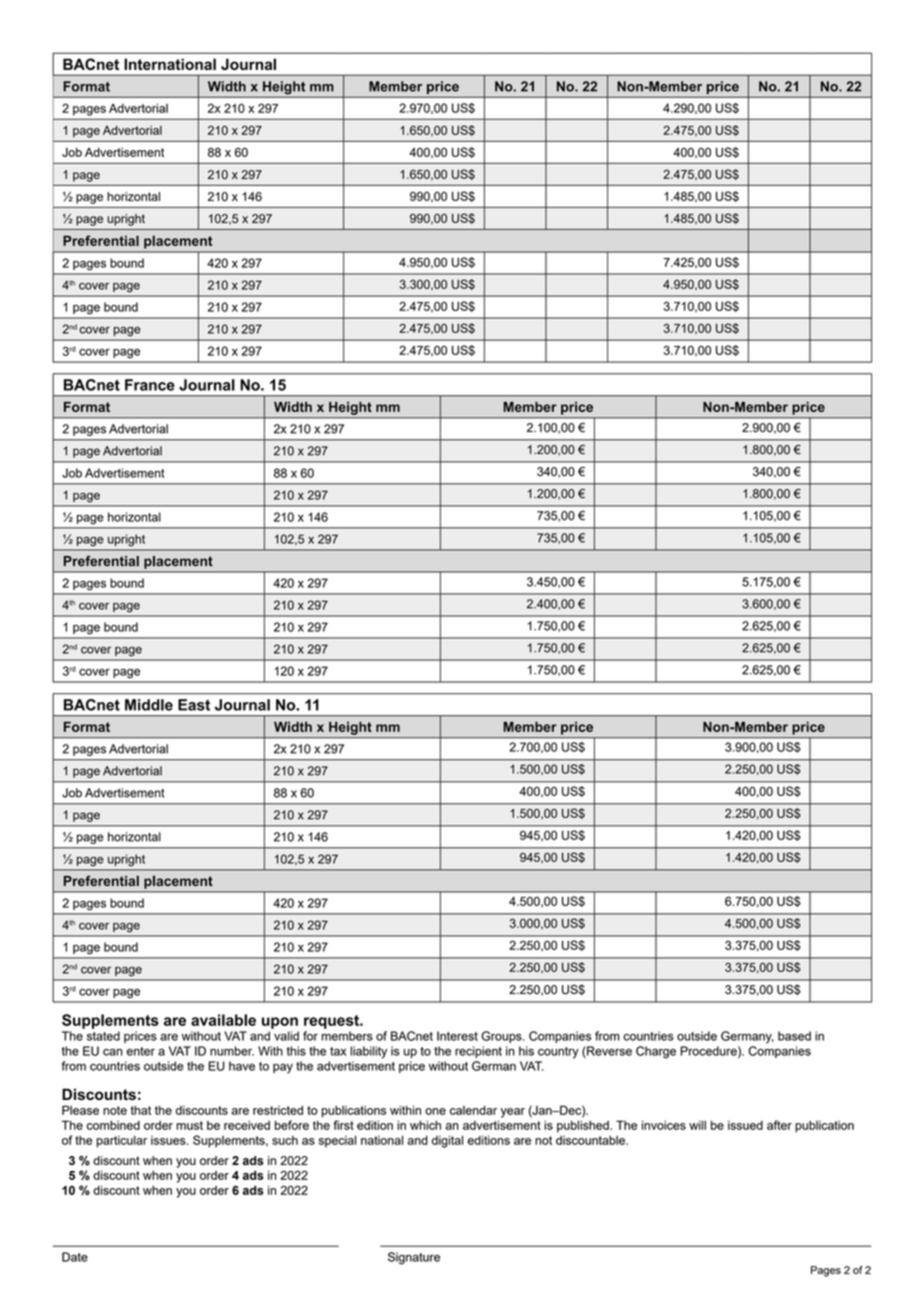 The height and width of the screenshot is (1308, 924). Describe the element at coordinates (169, 1140) in the screenshot. I see `issues` at that location.
